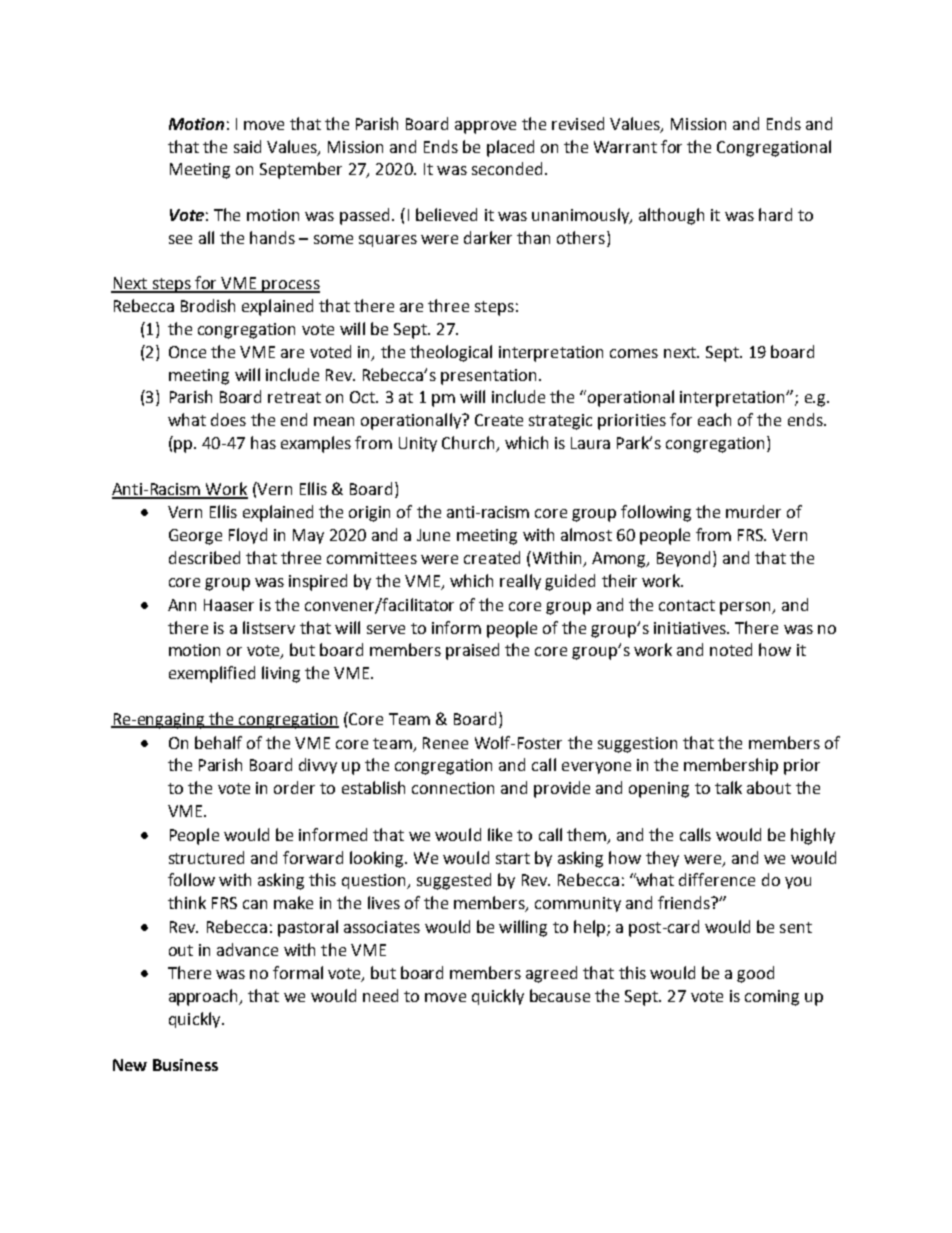 Image resolution: width=952 pixels, height=1233 pixels. Describe the element at coordinates (182, 605) in the screenshot. I see `Ann` at that location.
